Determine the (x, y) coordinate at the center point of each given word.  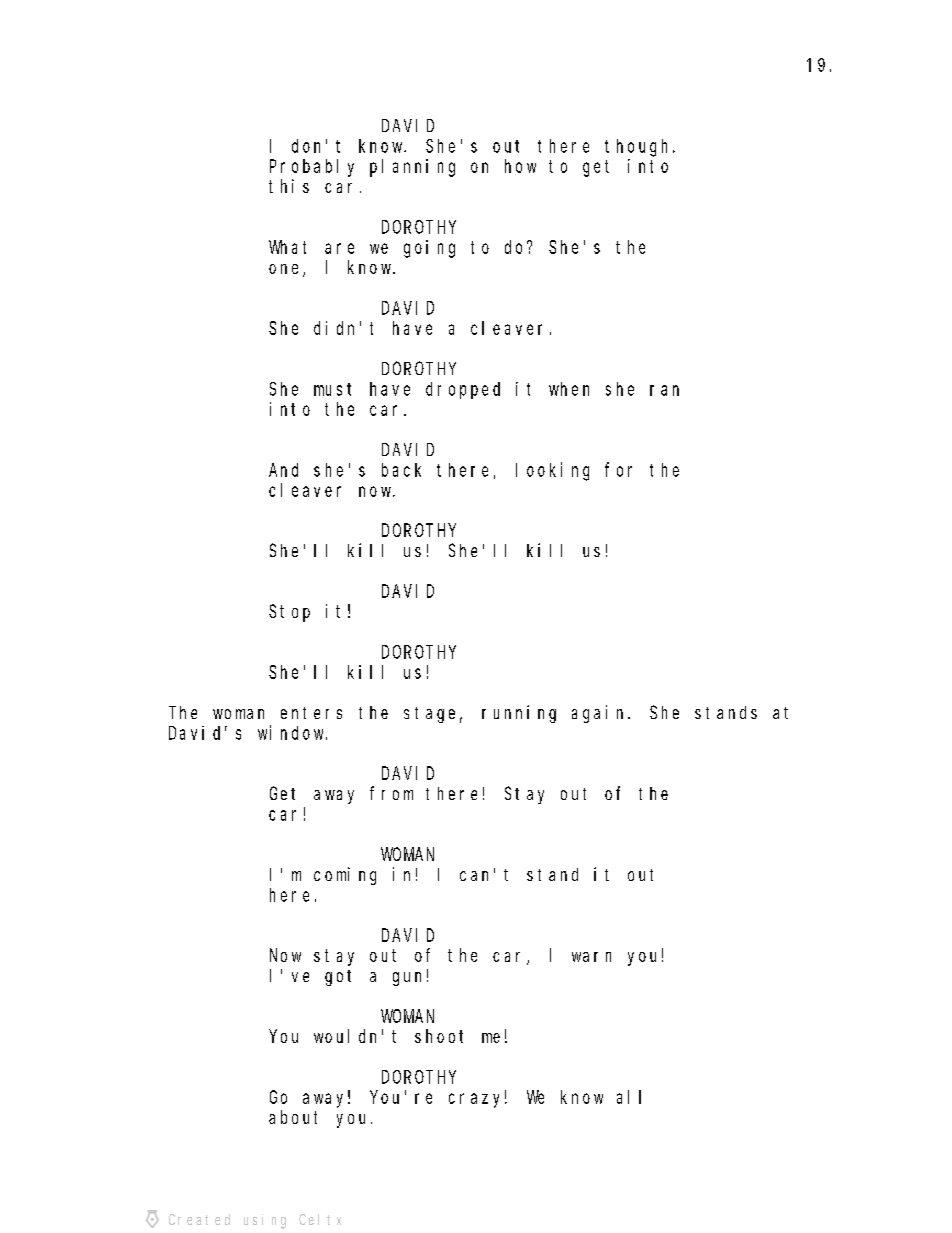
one (286, 270)
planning (412, 168)
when (569, 389)
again (600, 714)
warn (591, 957)
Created (199, 1219)
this (289, 186)
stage (429, 715)
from (391, 793)
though (639, 148)
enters (311, 713)
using (265, 1221)
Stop (289, 613)
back (401, 470)
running (519, 714)
